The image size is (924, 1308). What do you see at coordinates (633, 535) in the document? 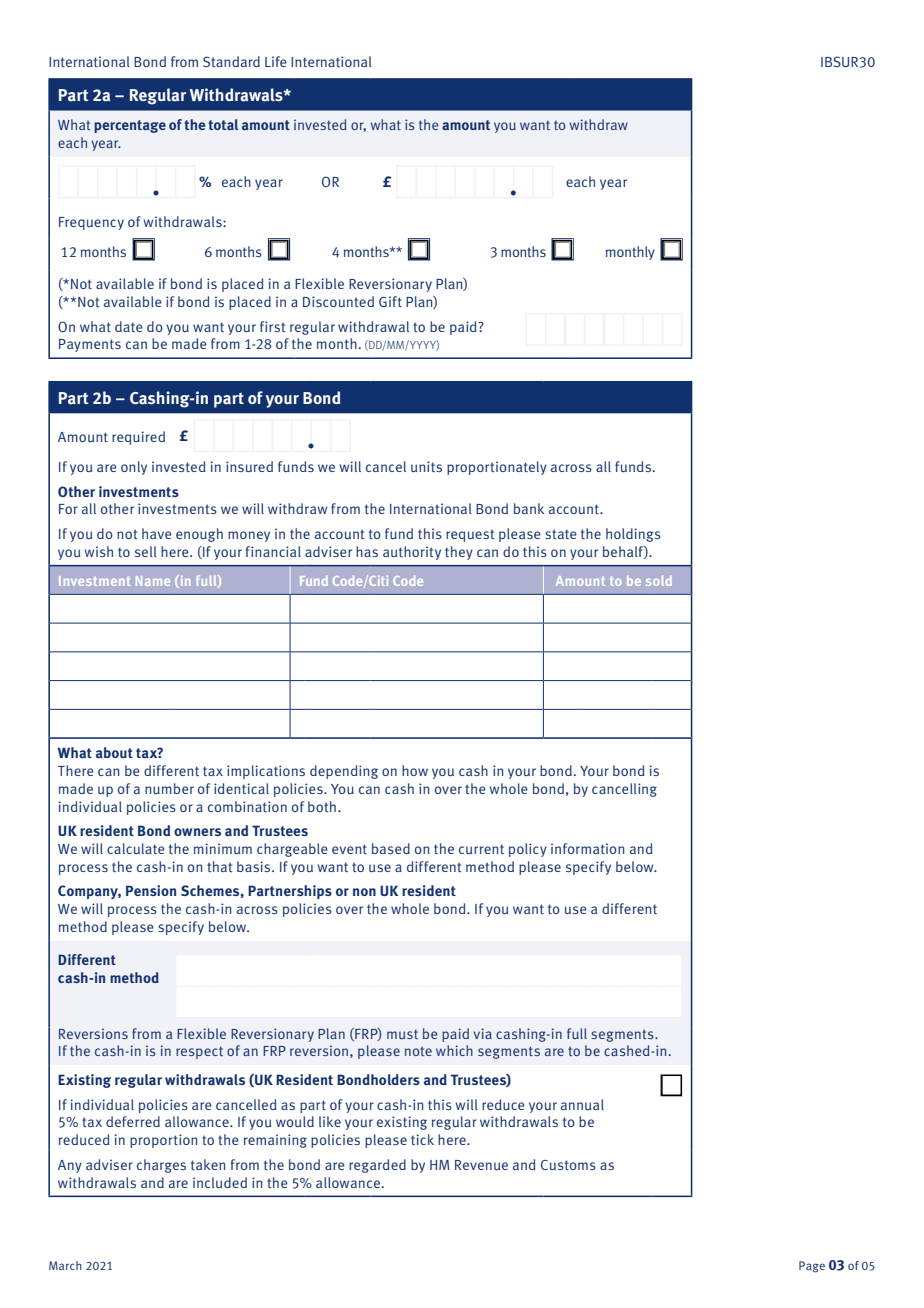
I see `holdings` at bounding box center [633, 535].
